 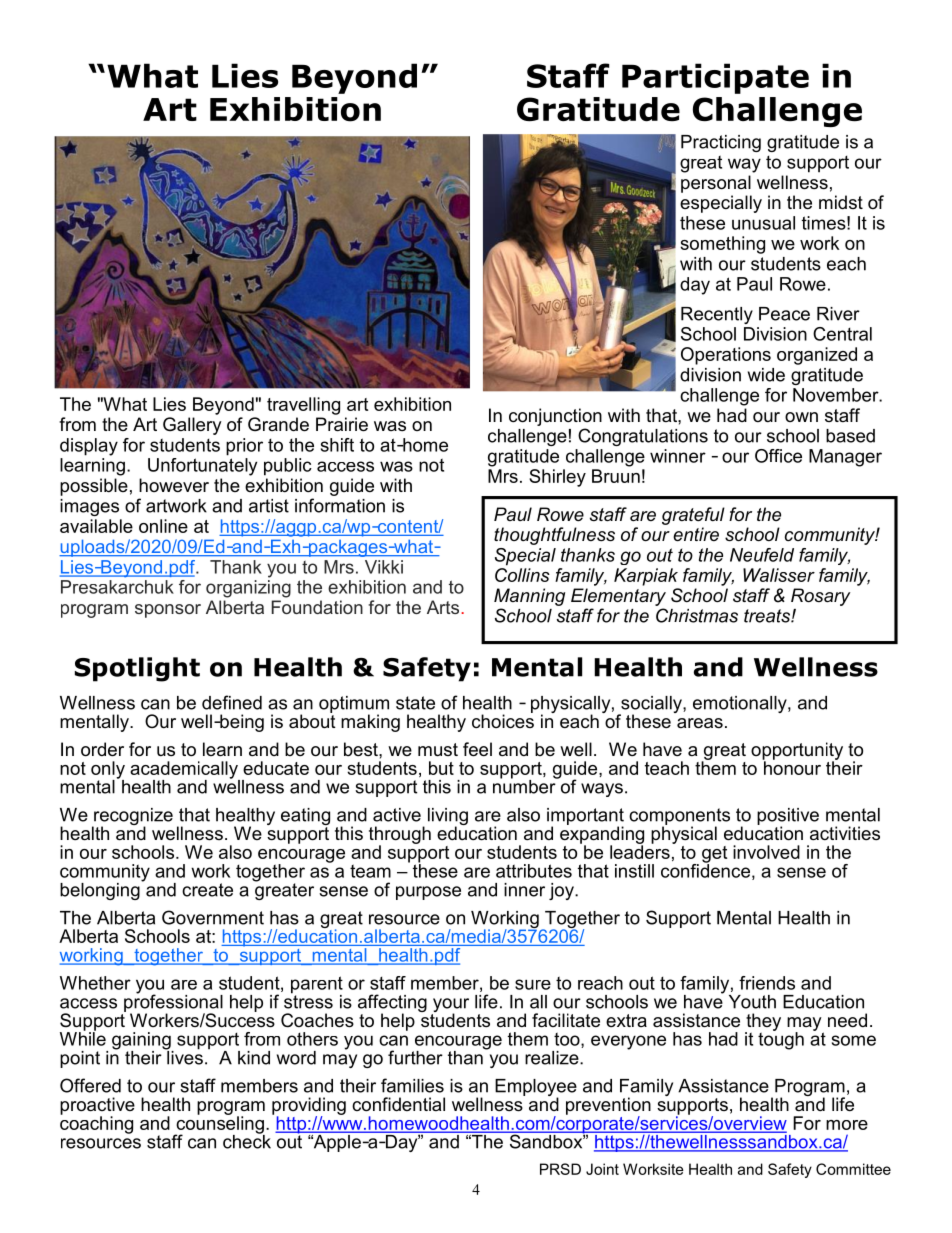 I want to click on wide, so click(x=766, y=375).
